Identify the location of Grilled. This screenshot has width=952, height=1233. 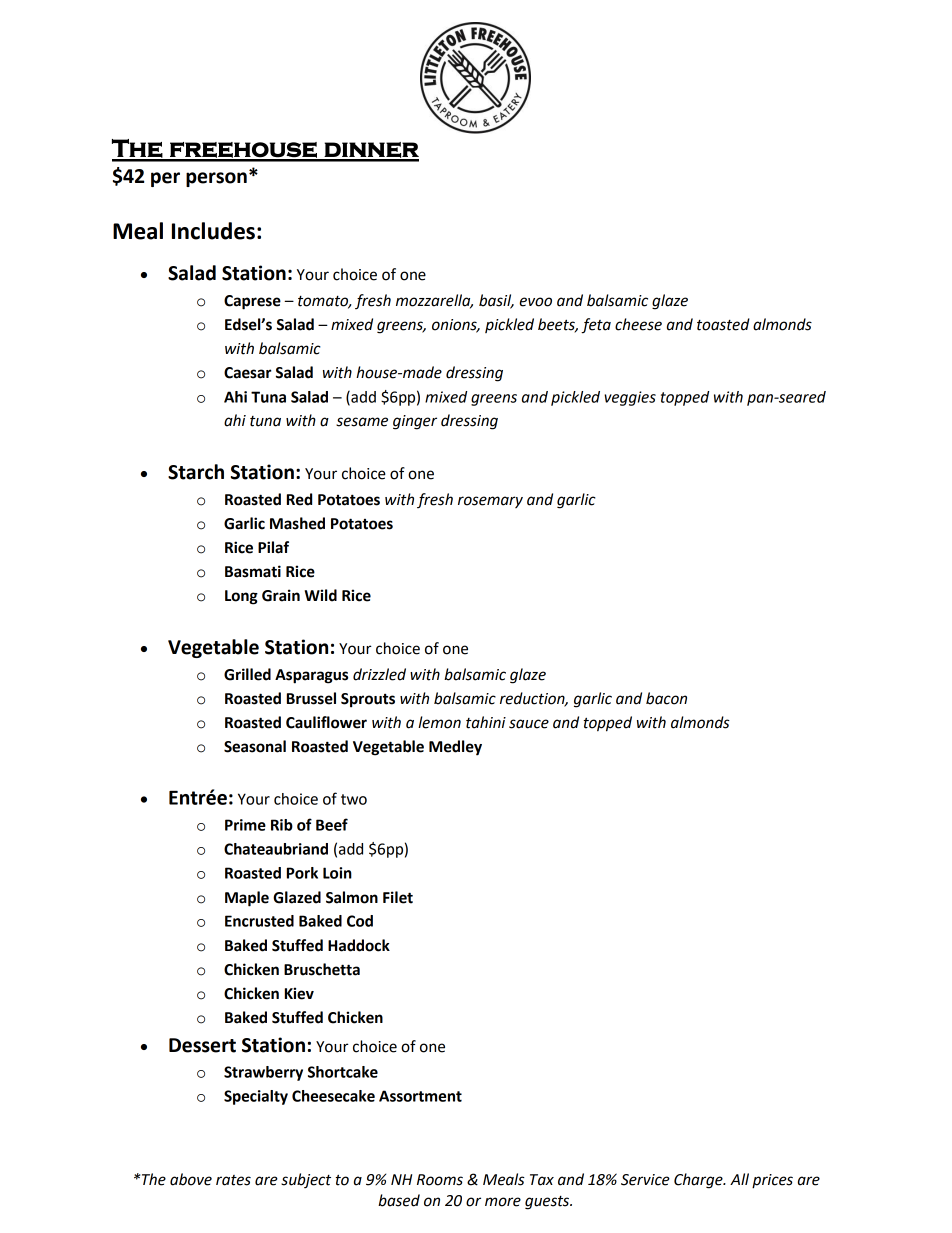
(247, 674).
